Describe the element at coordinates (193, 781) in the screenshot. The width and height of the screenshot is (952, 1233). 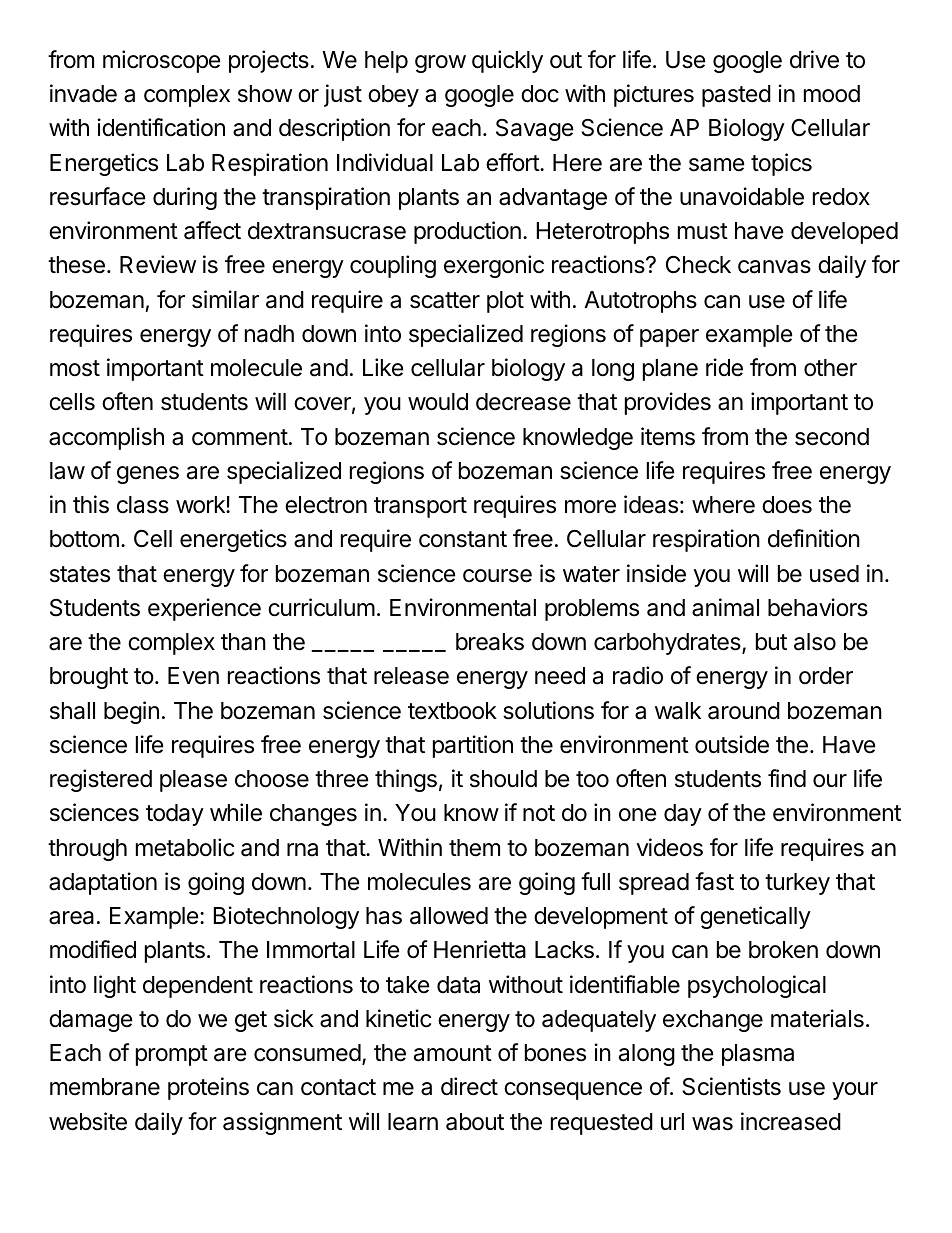
I see `please` at that location.
